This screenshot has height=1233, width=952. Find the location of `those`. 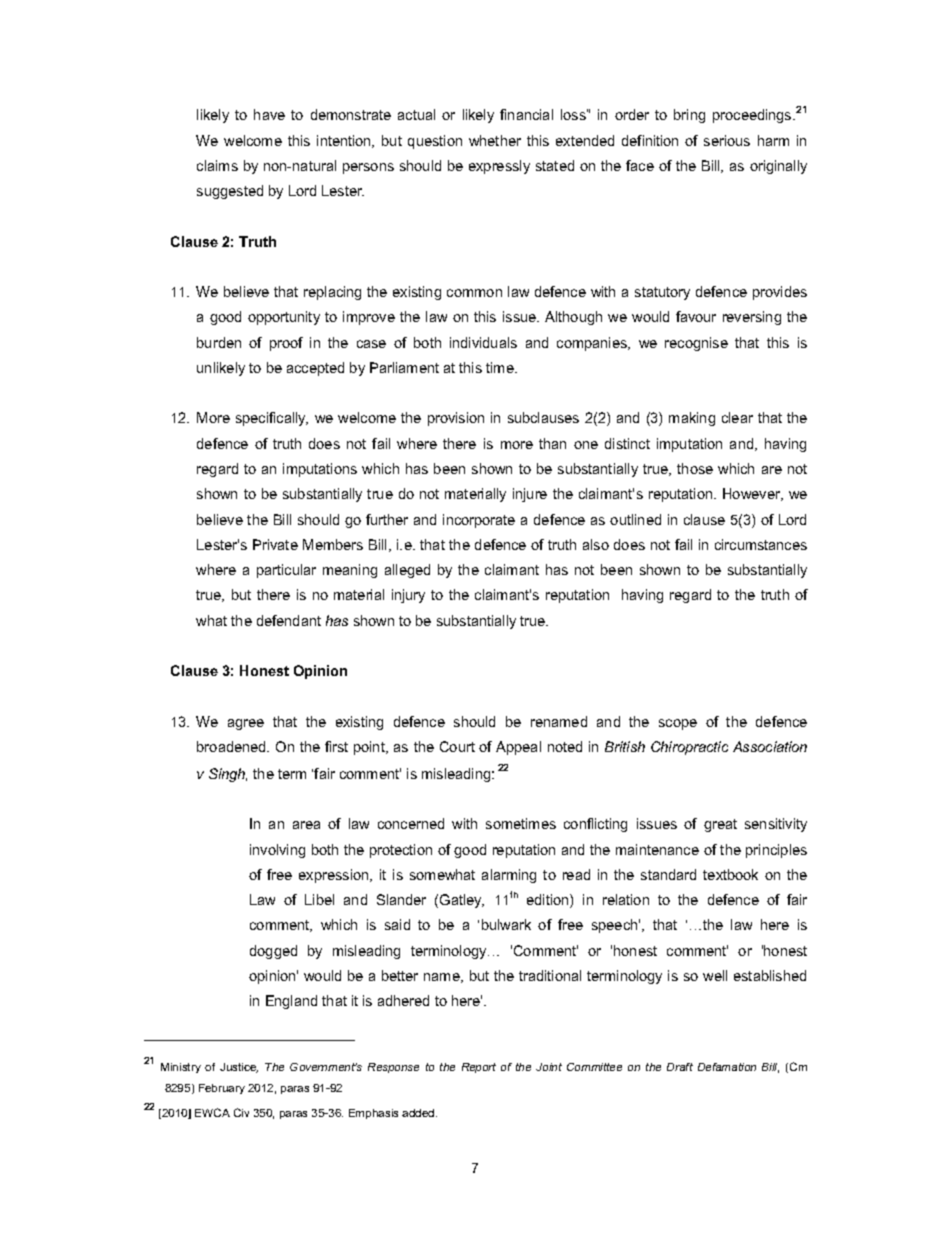

those is located at coordinates (695, 468).
